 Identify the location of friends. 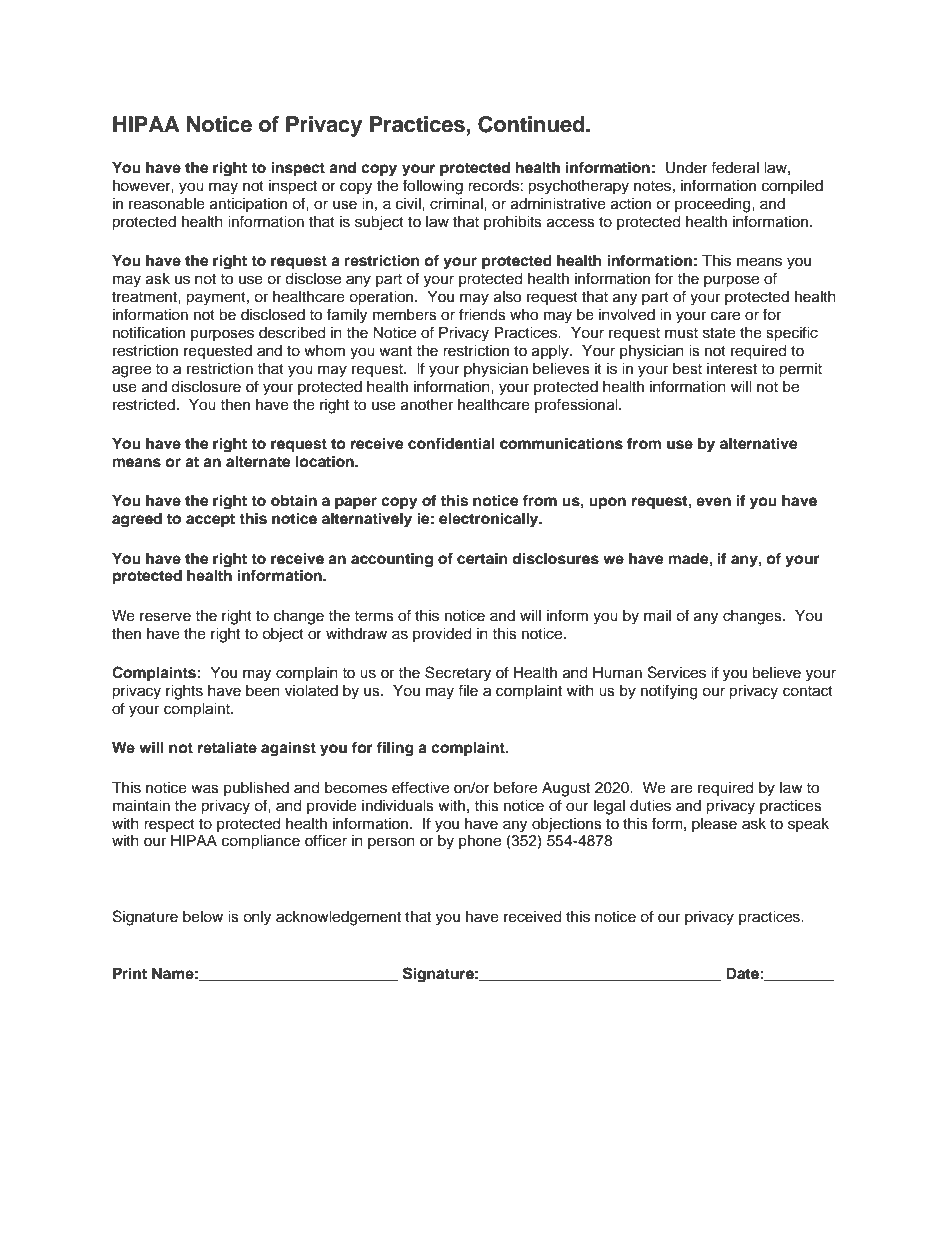
(482, 314).
